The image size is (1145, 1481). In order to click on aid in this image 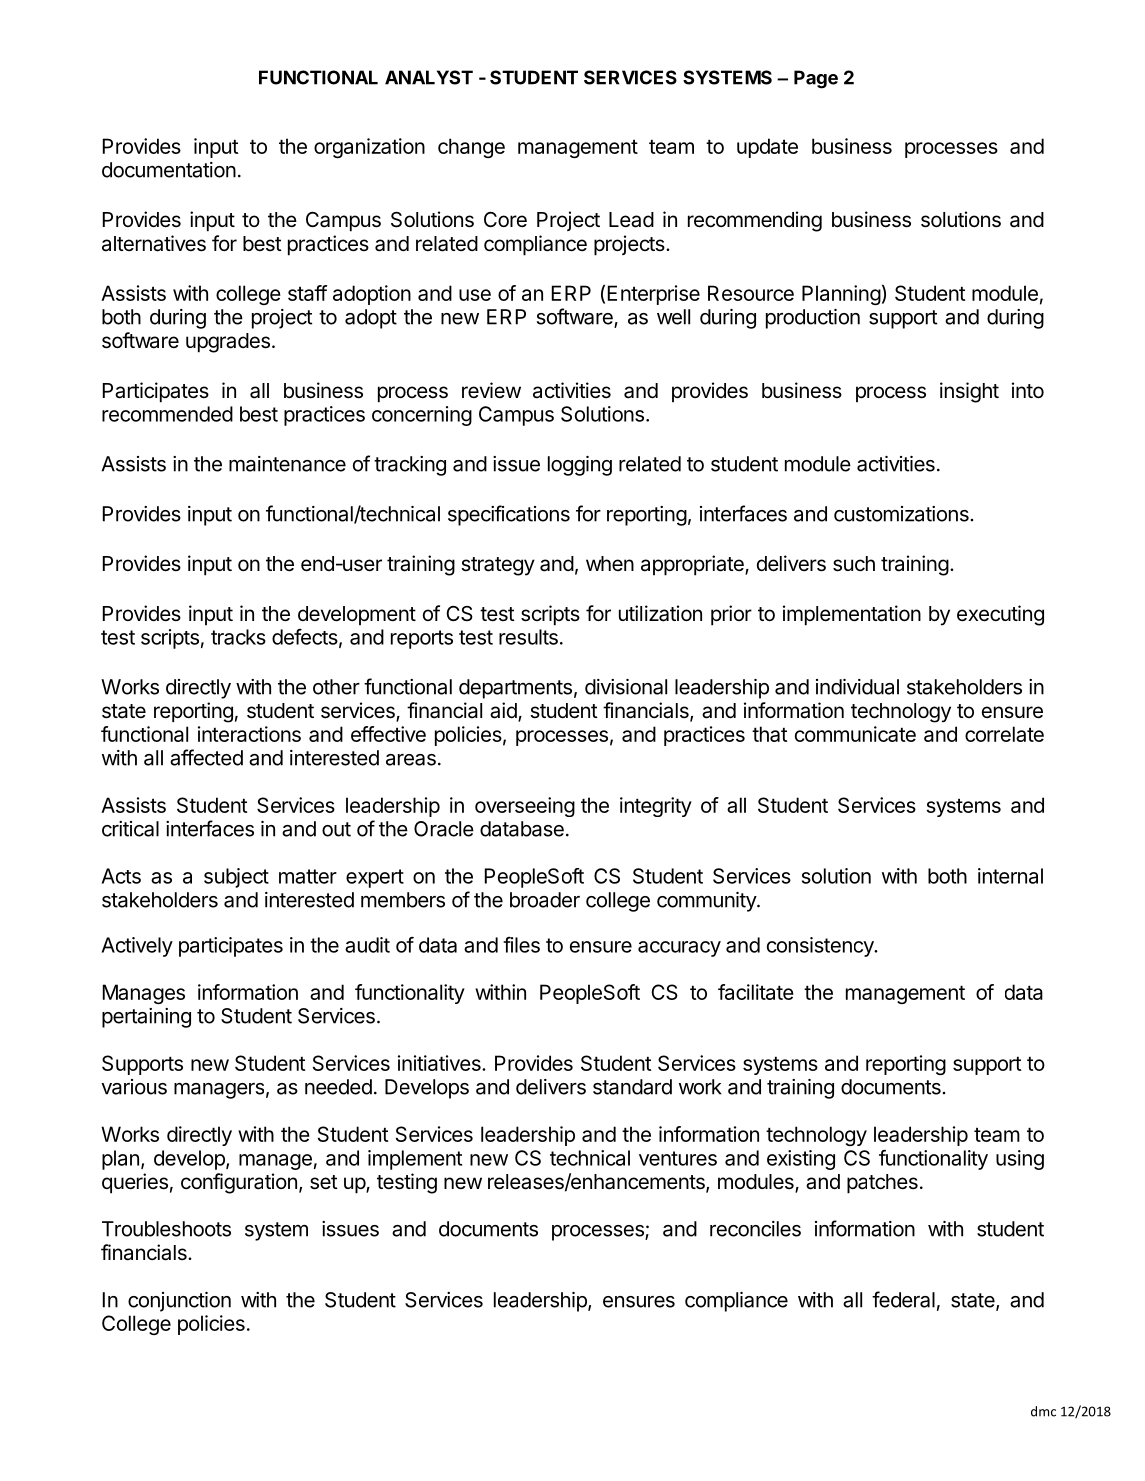, I will do `click(504, 711)`.
